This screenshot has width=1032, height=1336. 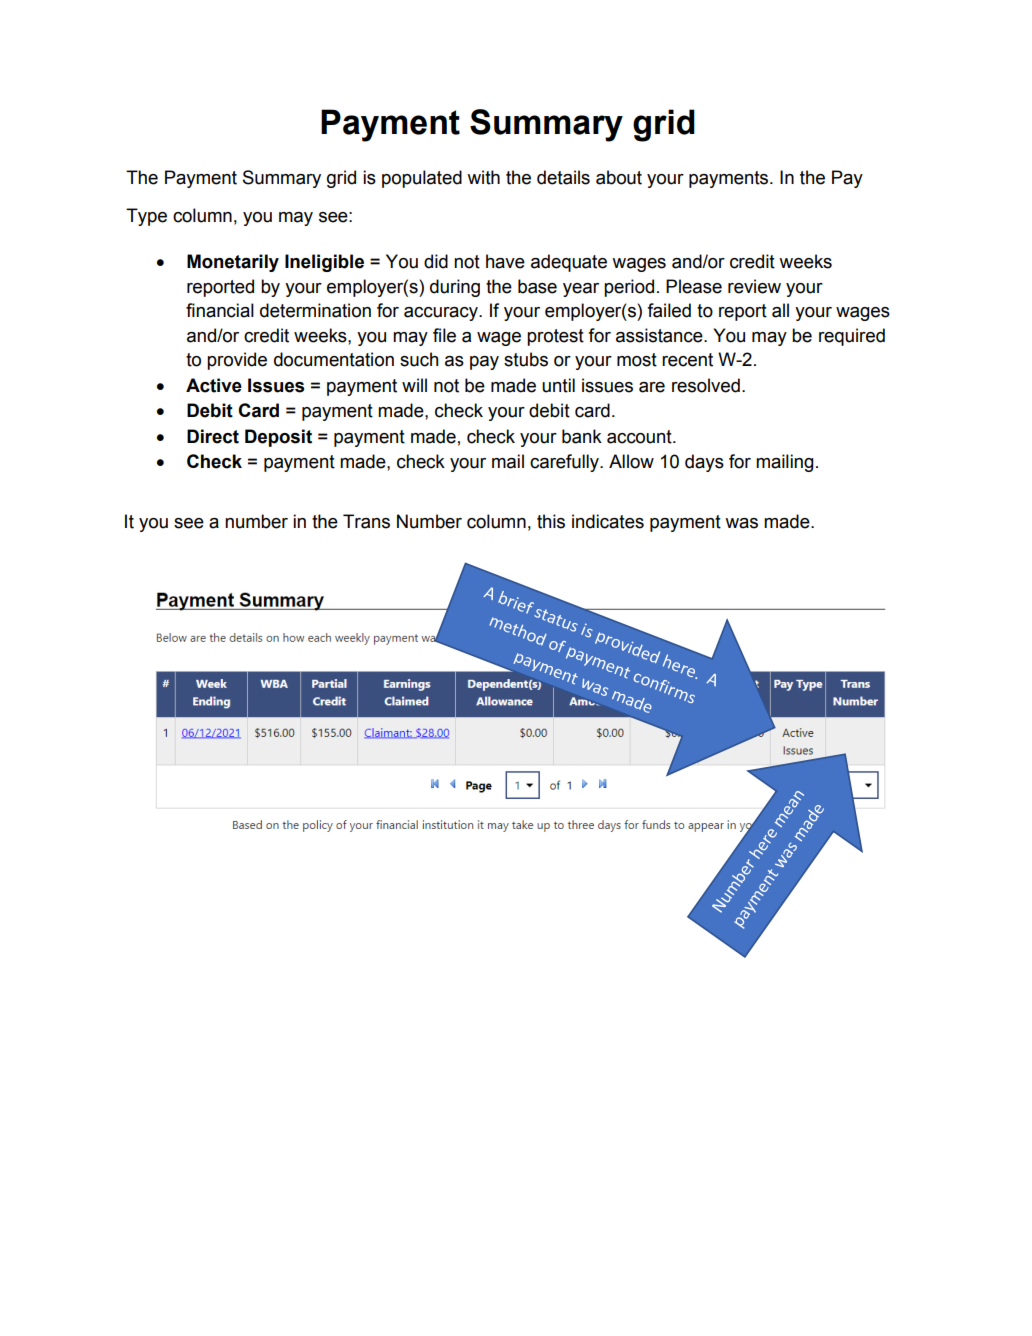 What do you see at coordinates (706, 385) in the screenshot?
I see `resolved` at bounding box center [706, 385].
